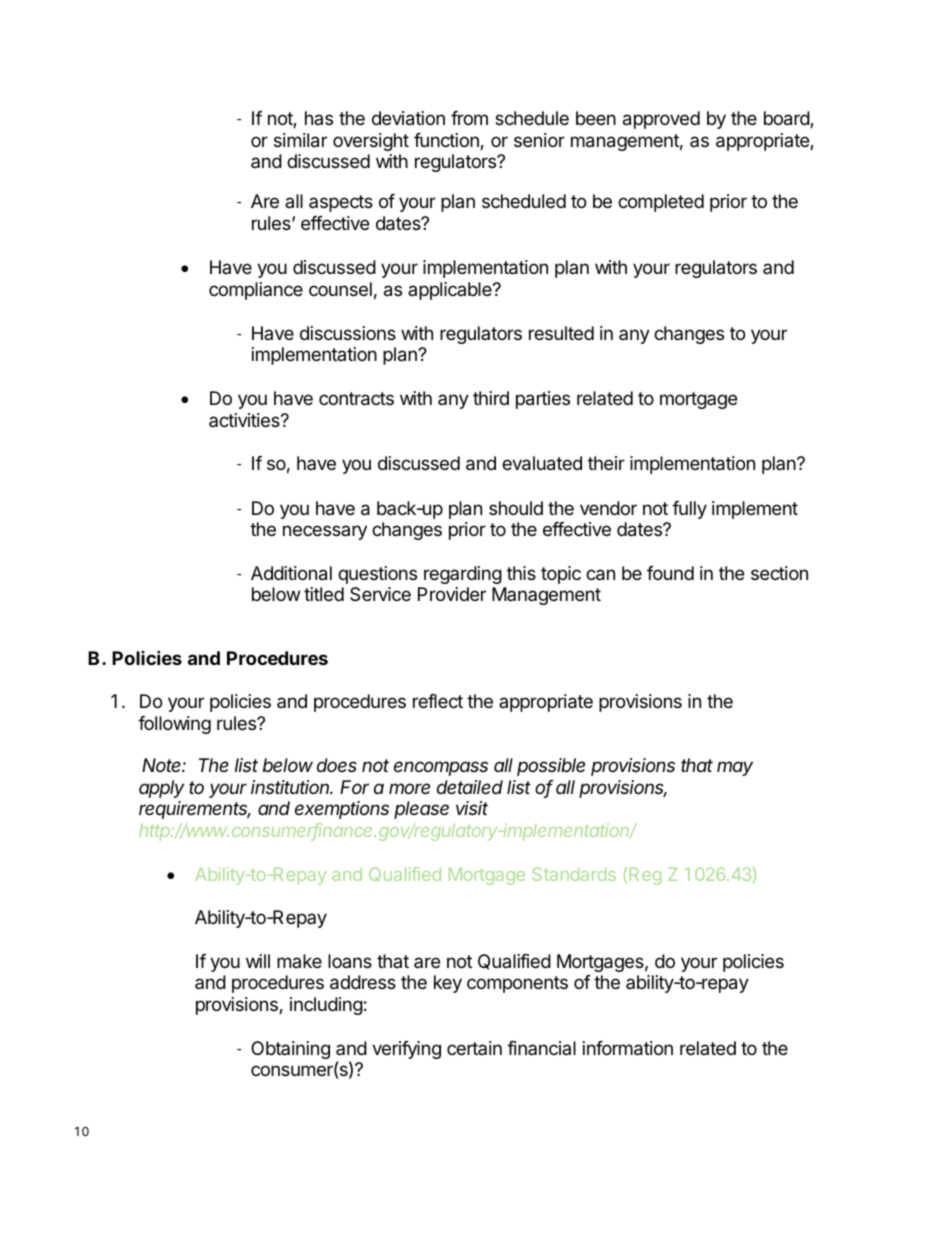 This document has height=1233, width=952. Describe the element at coordinates (474, 1048) in the document. I see `certain` at that location.
